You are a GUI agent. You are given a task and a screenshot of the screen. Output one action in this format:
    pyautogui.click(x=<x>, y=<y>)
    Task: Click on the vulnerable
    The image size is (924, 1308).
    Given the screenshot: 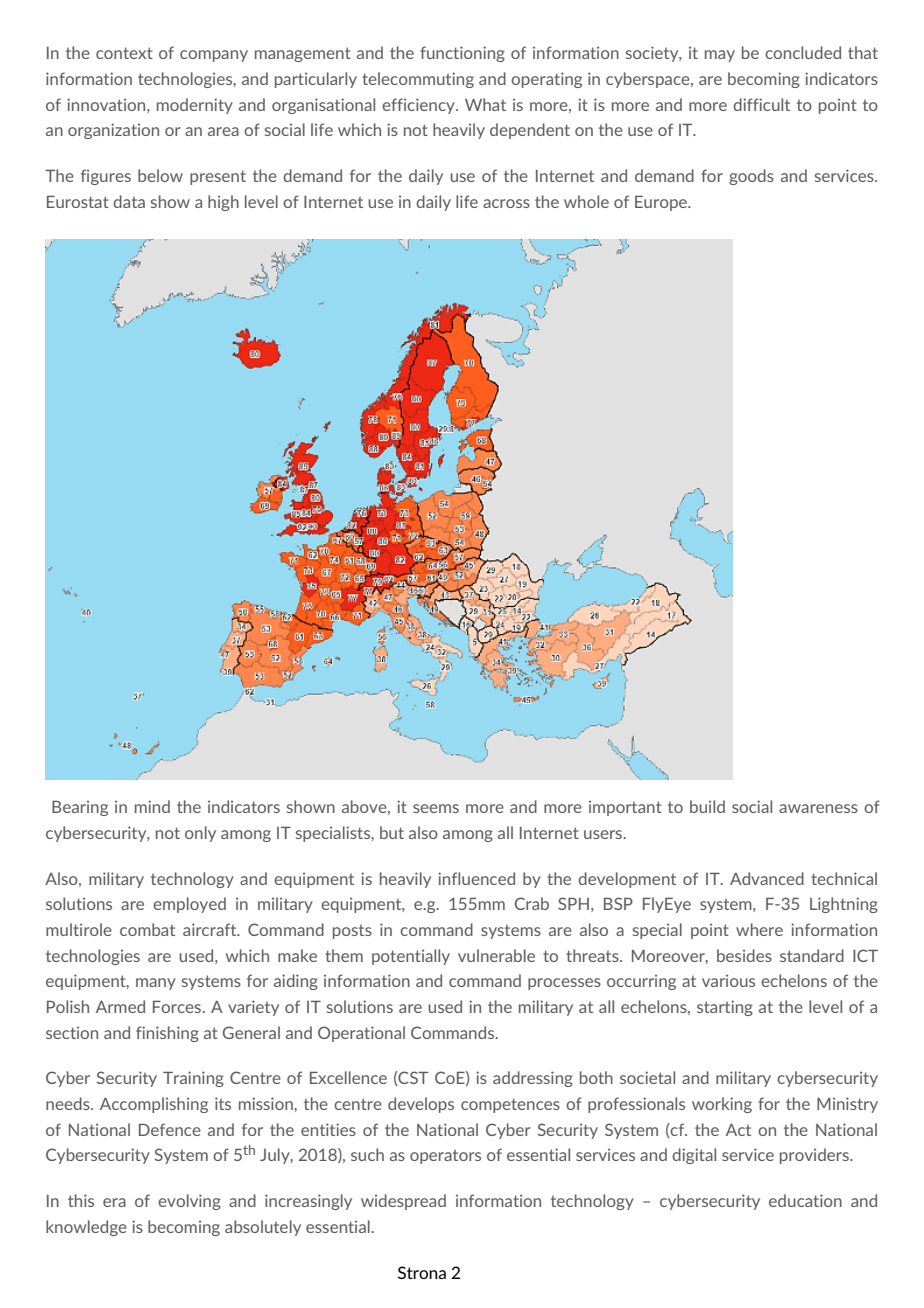 What is the action you would take?
    pyautogui.click(x=496, y=955)
